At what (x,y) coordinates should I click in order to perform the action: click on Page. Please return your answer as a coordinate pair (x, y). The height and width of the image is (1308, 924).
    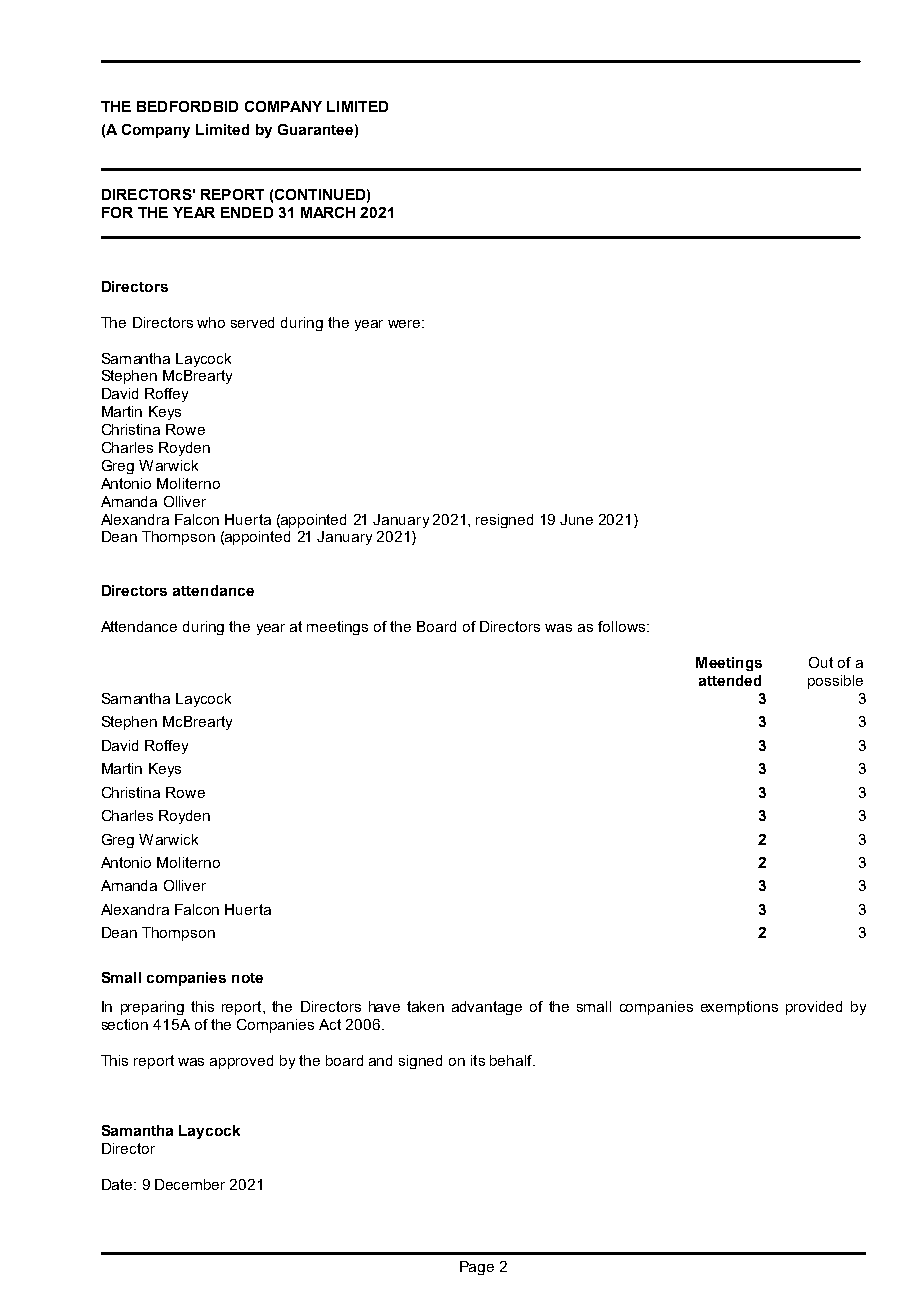
    Looking at the image, I should click on (477, 1268).
